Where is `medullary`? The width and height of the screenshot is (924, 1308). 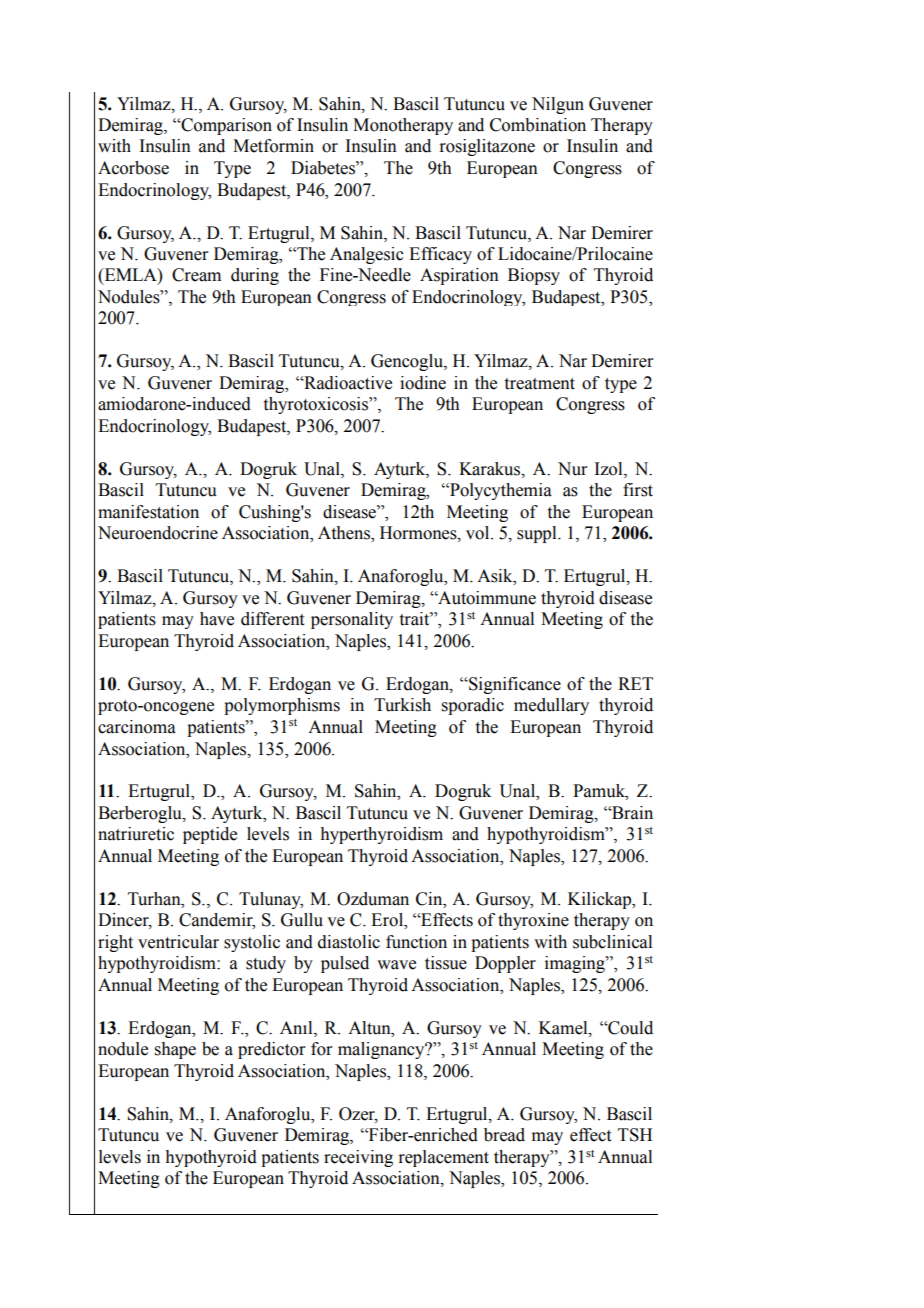 medullary is located at coordinates (551, 706).
